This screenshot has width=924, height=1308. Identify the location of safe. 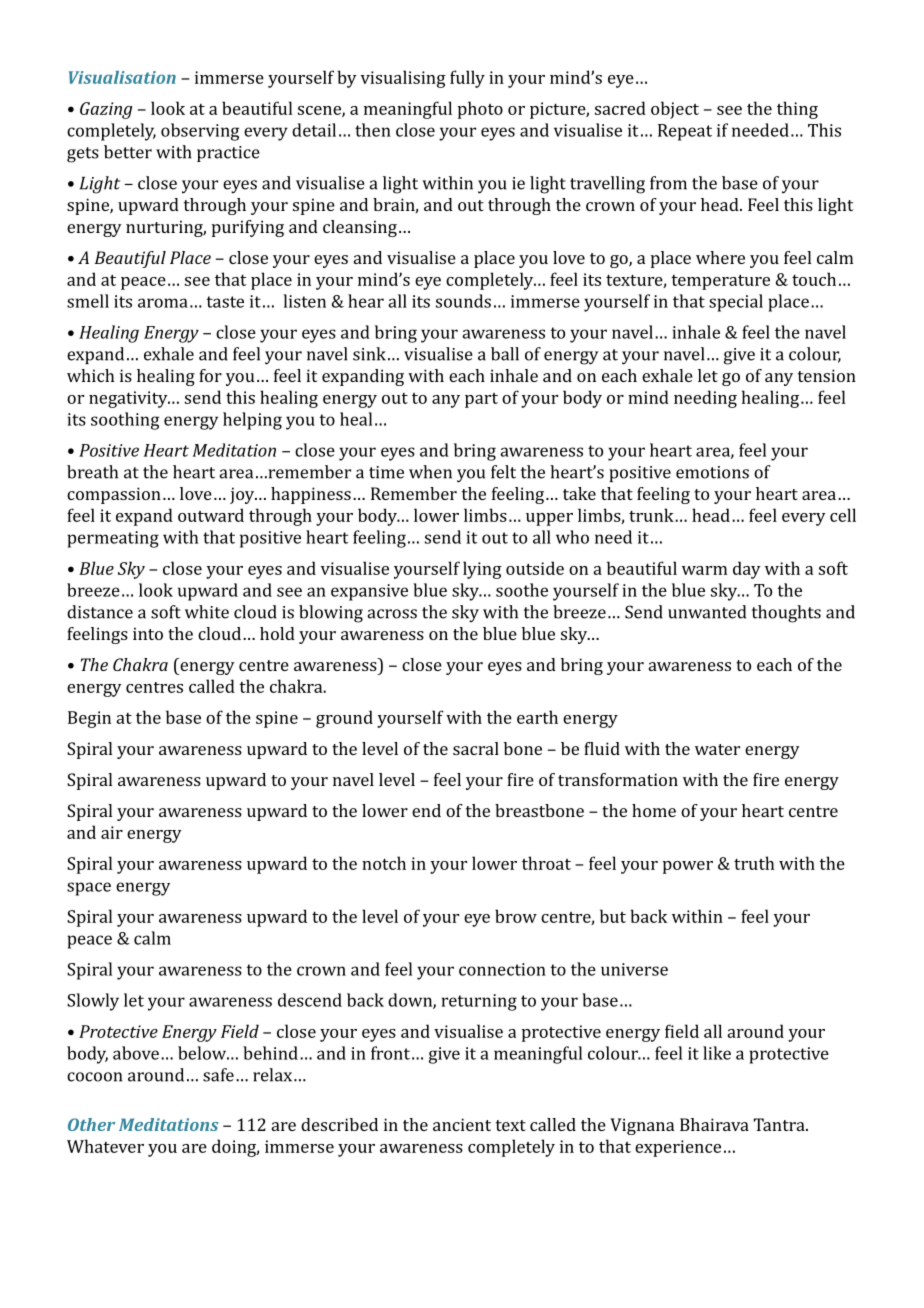
(218, 1075).
